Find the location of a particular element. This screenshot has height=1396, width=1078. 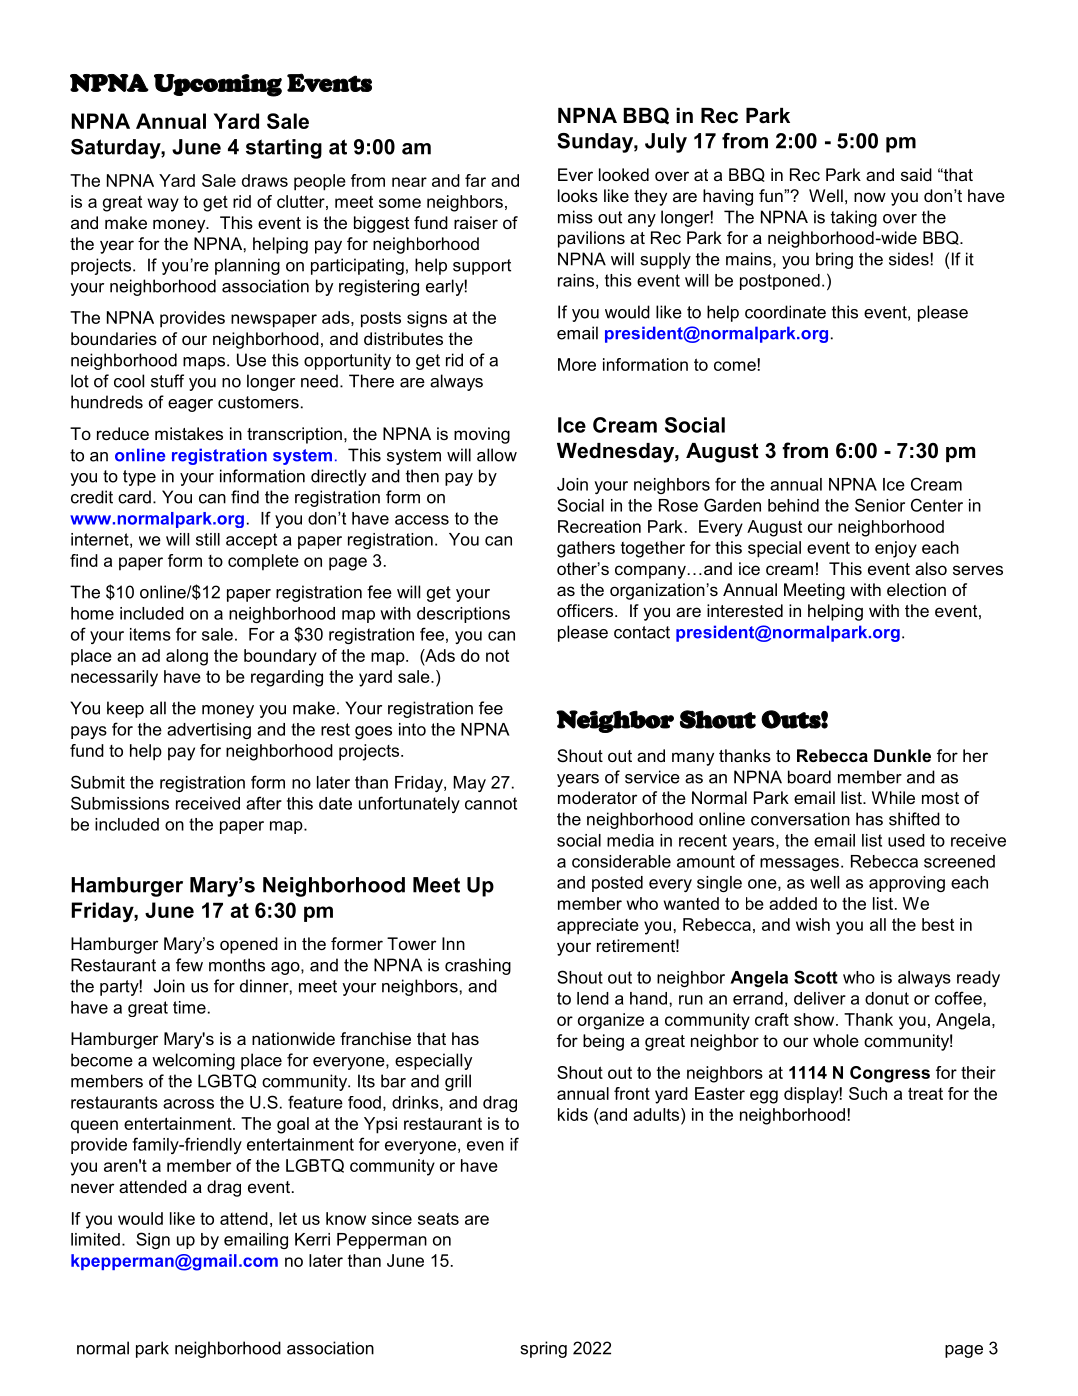

Senior is located at coordinates (880, 505).
